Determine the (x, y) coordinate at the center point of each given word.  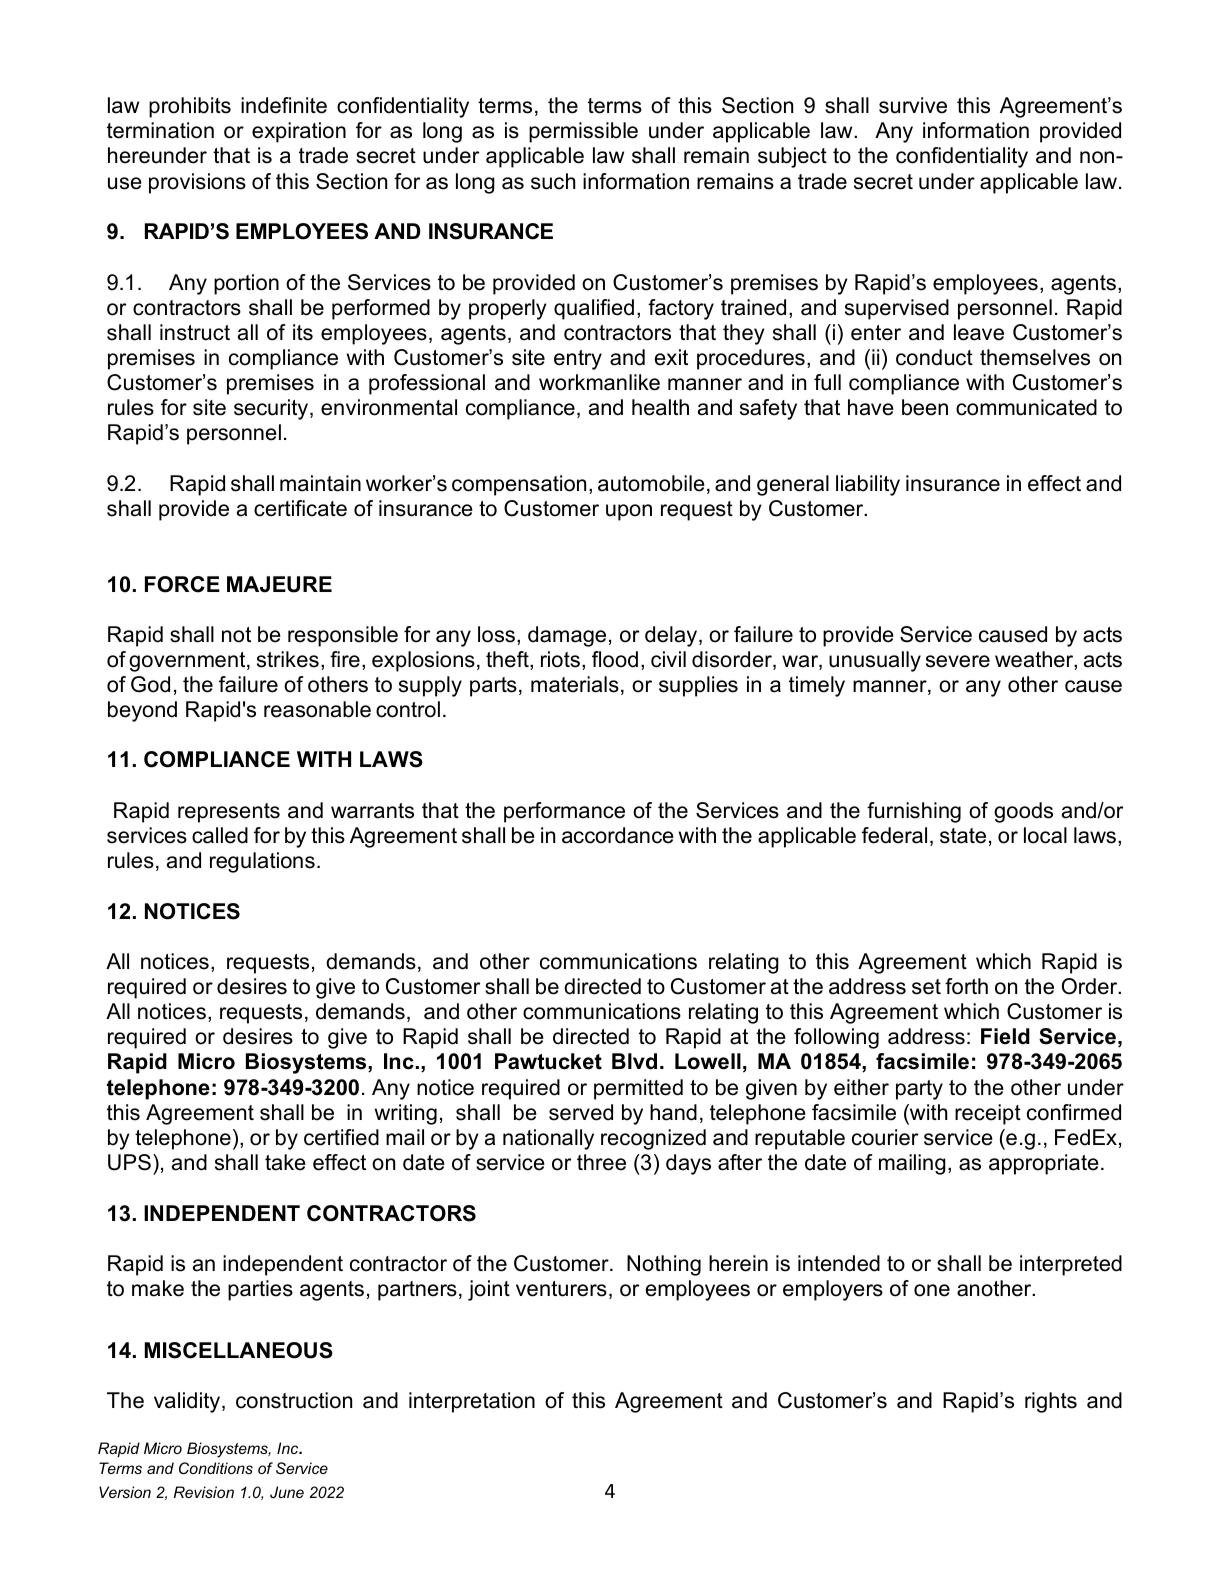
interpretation (472, 1402)
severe (958, 661)
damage (567, 636)
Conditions (216, 1468)
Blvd (634, 1061)
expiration (299, 132)
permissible (583, 132)
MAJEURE (279, 584)
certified (341, 1137)
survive (913, 105)
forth (966, 986)
